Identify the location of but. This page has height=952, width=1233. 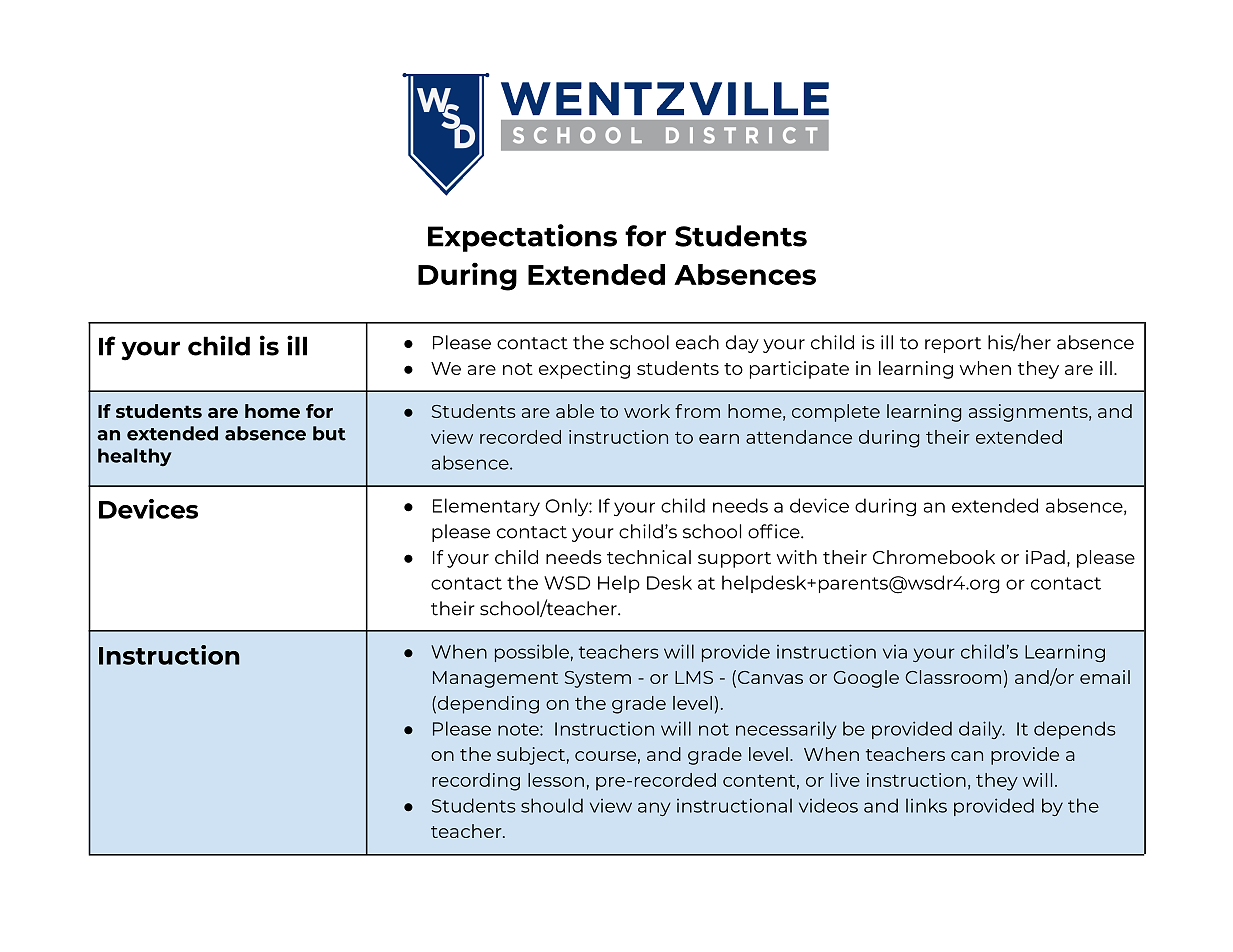
(329, 433).
